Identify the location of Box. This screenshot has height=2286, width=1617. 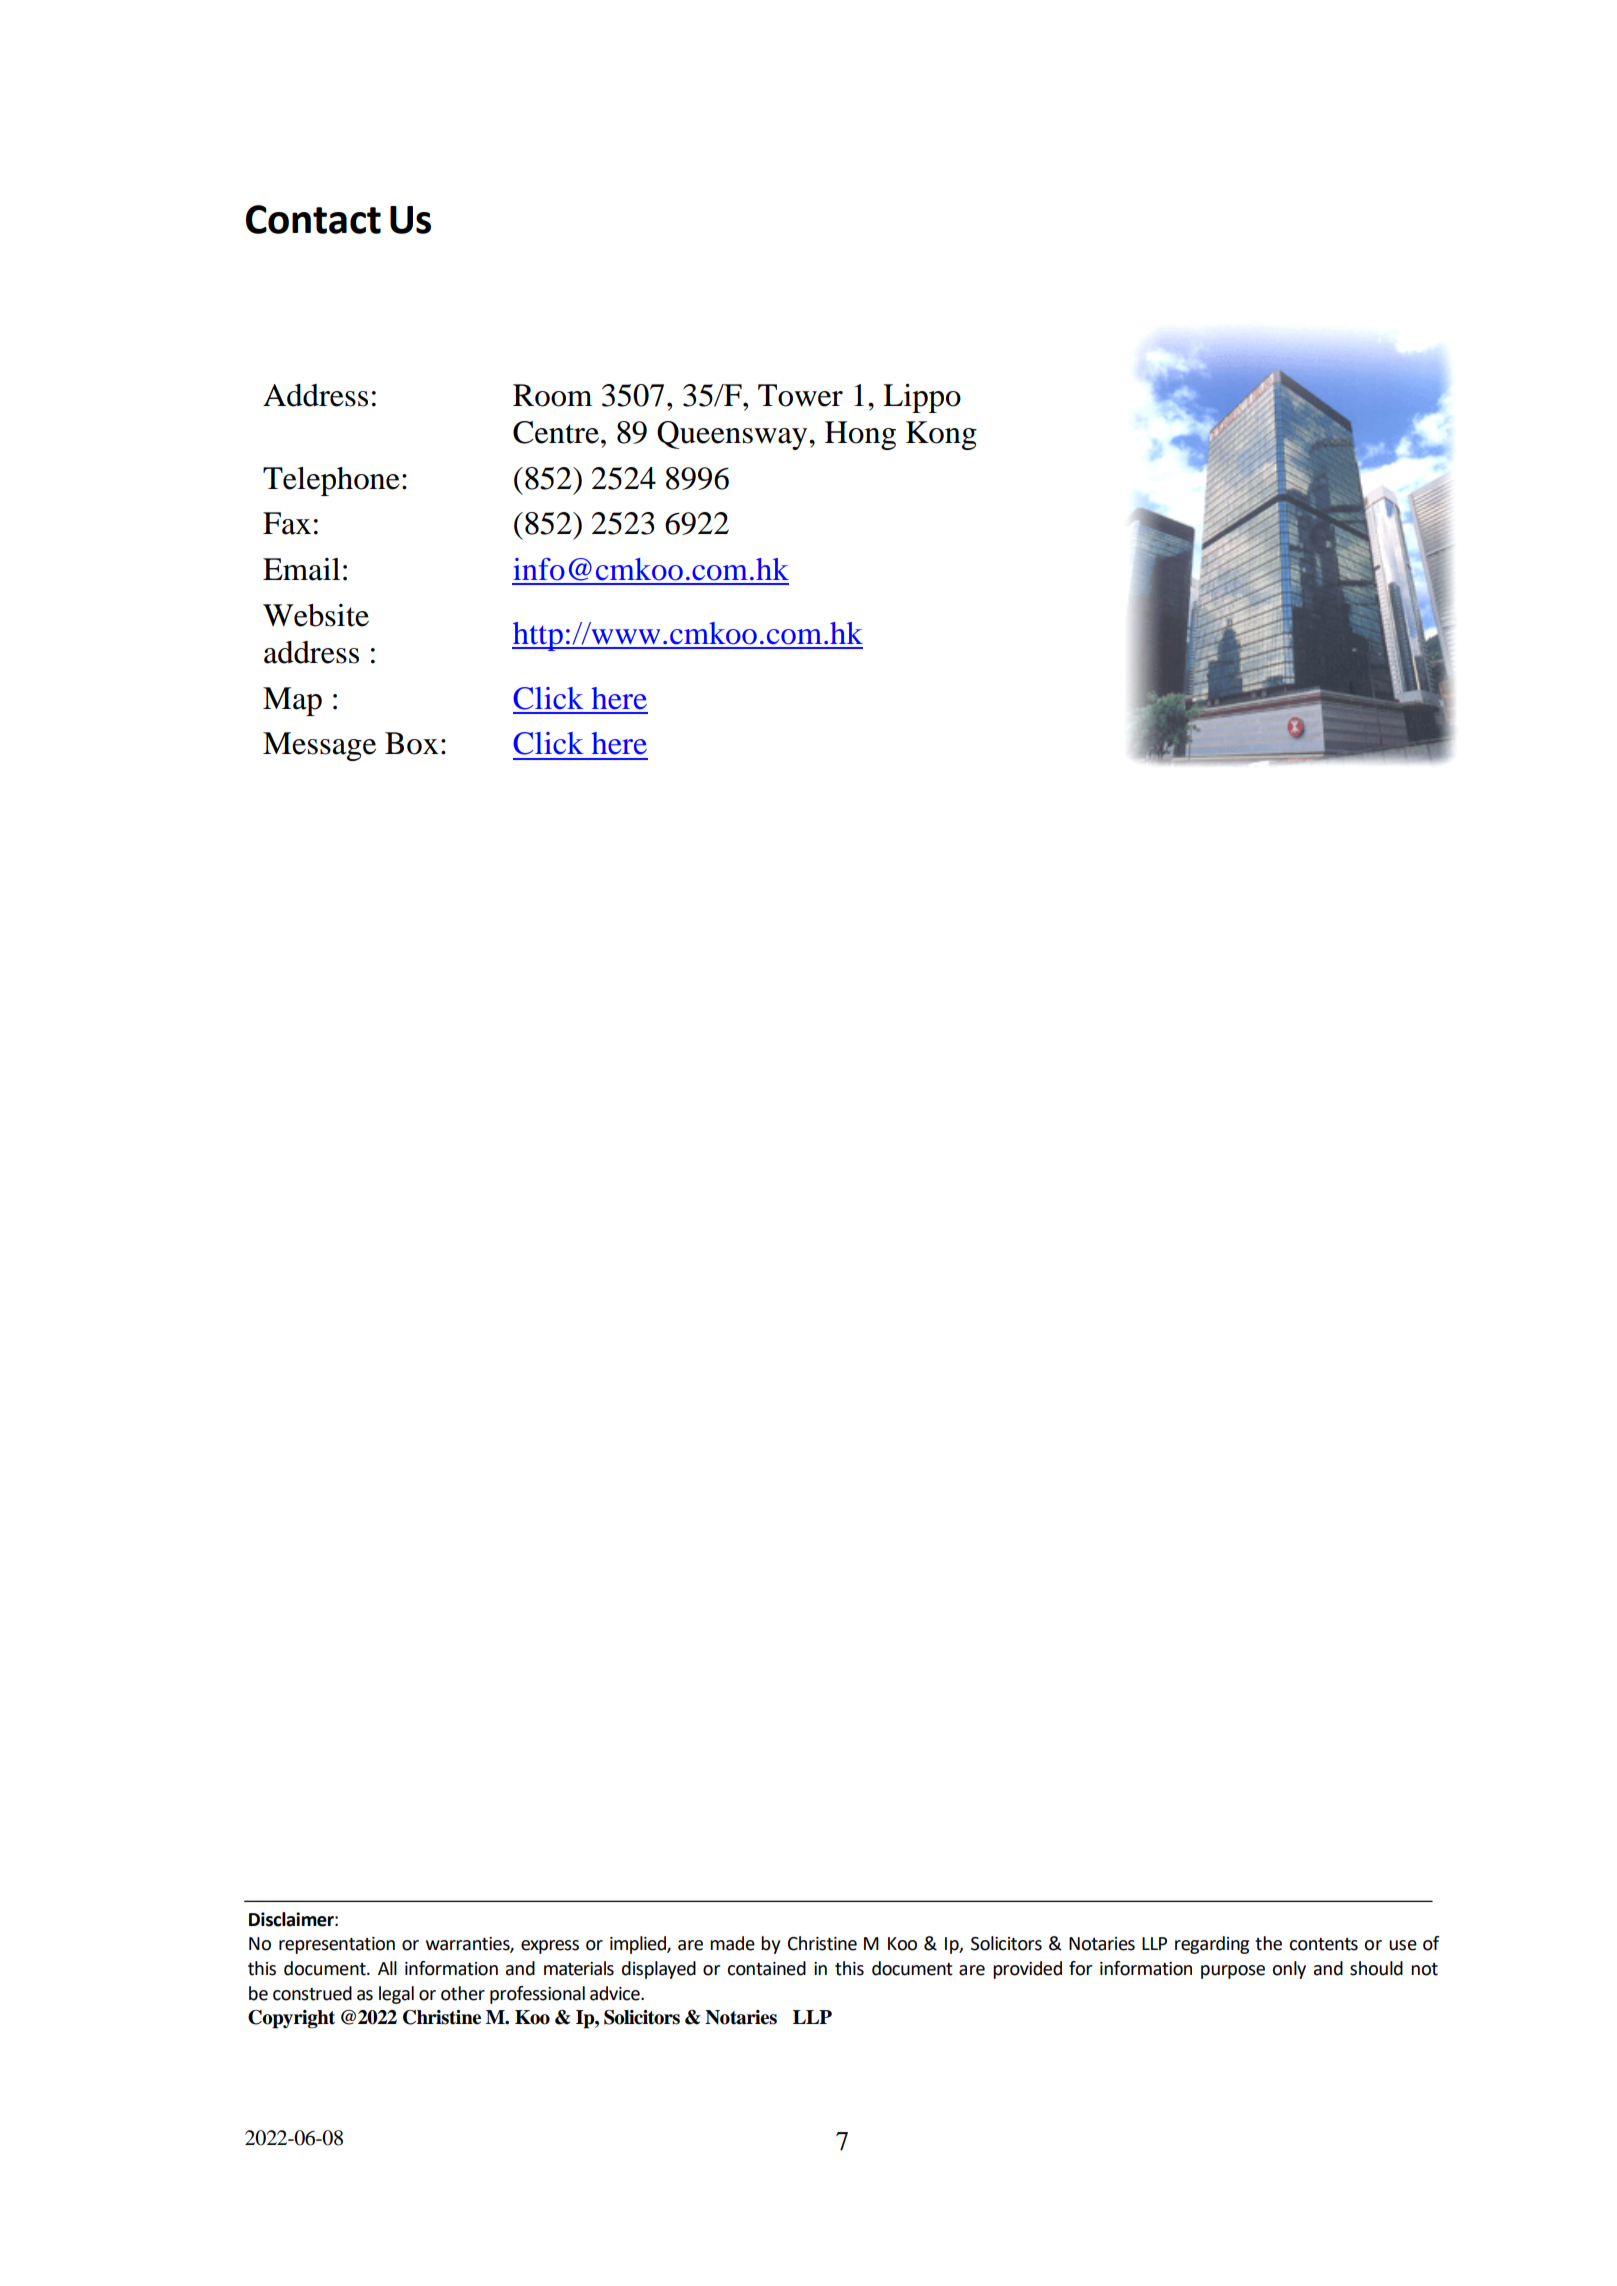
(411, 743).
